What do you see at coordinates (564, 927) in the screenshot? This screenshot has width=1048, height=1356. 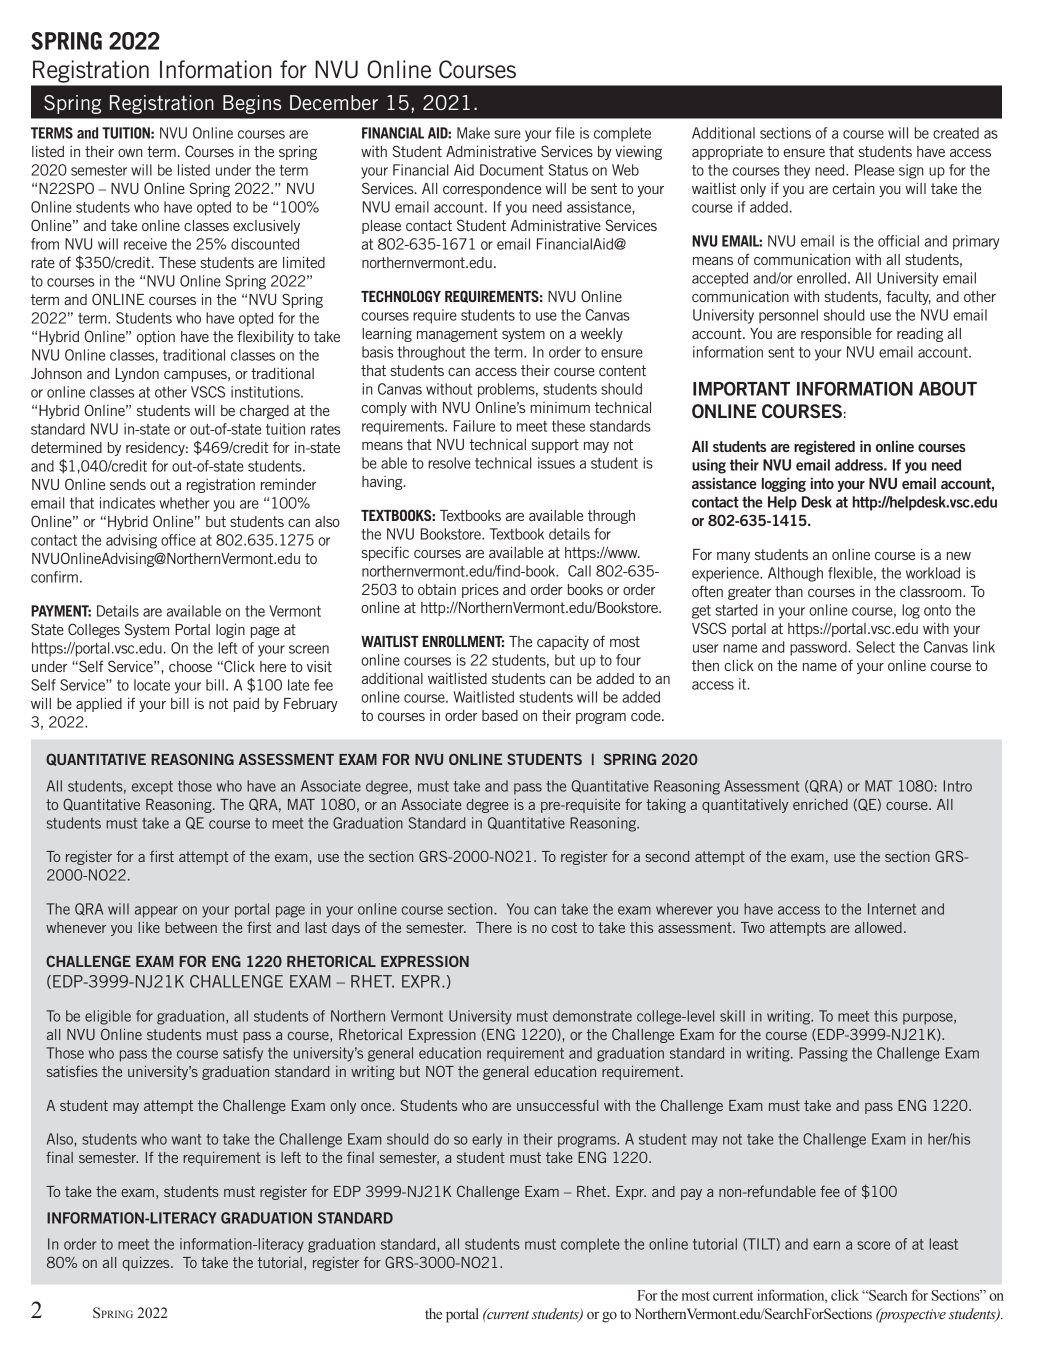 I see `cost` at bounding box center [564, 927].
